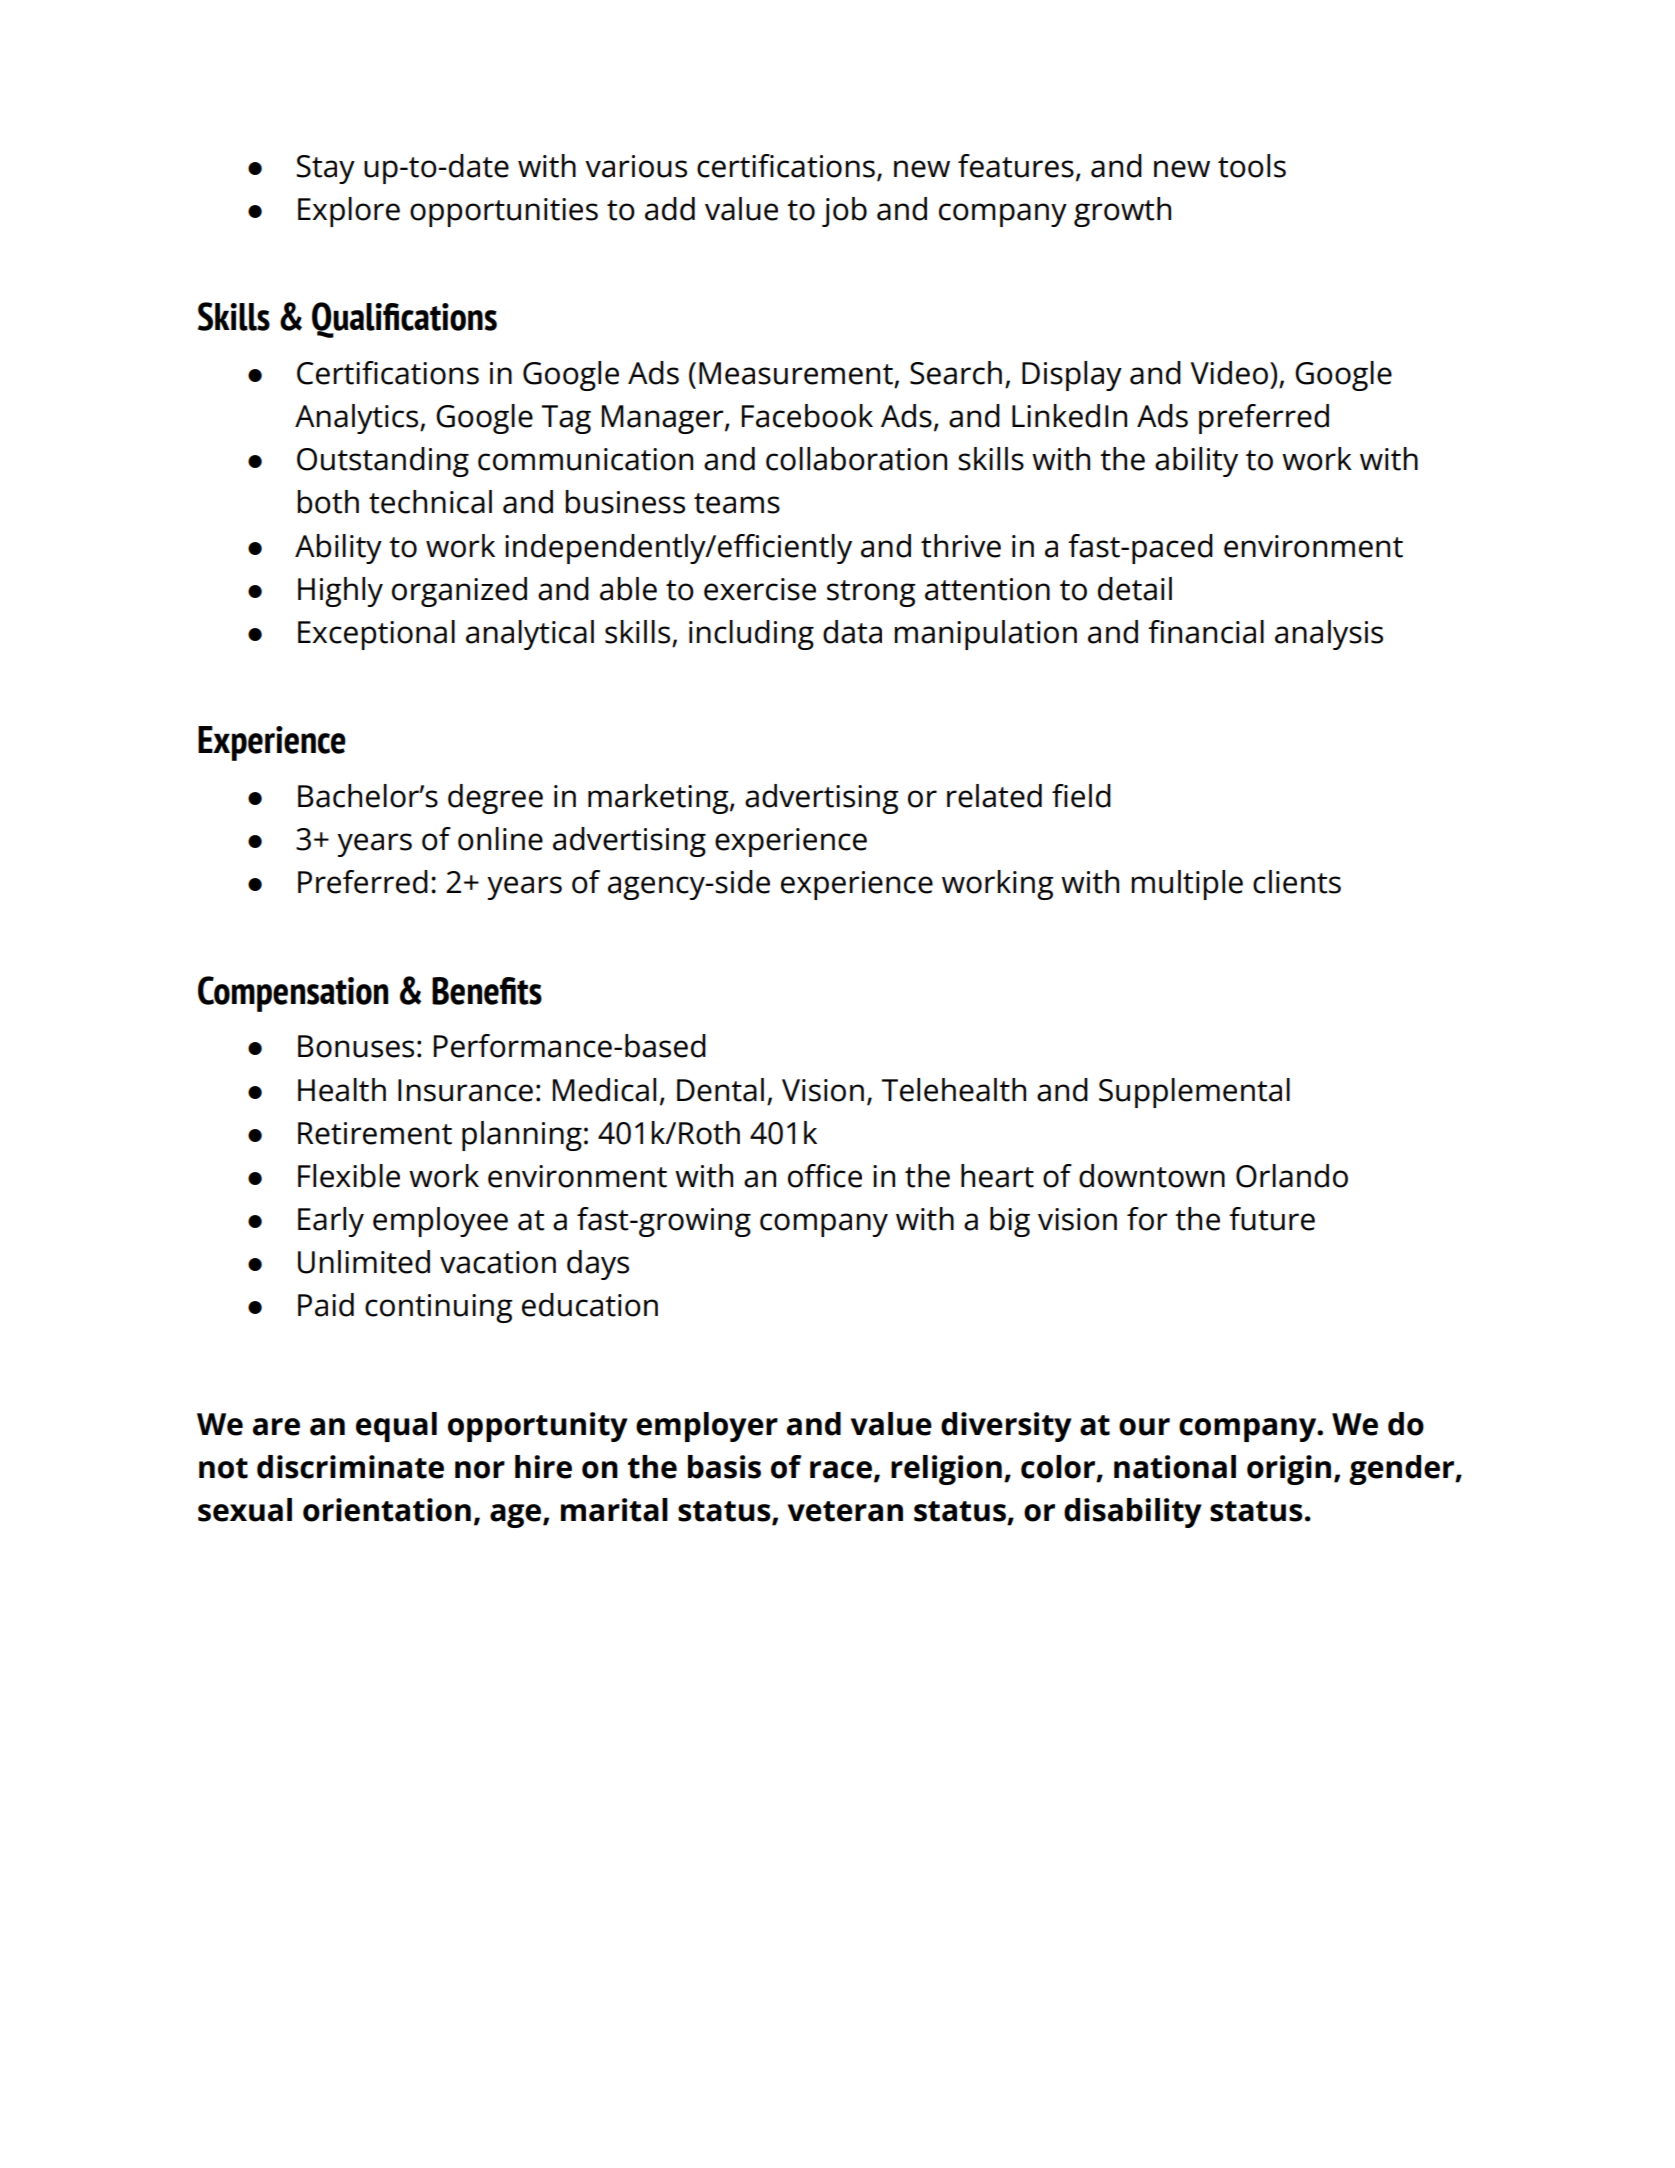 The width and height of the screenshot is (1675, 2168). What do you see at coordinates (1187, 885) in the screenshot?
I see `multiple` at bounding box center [1187, 885].
